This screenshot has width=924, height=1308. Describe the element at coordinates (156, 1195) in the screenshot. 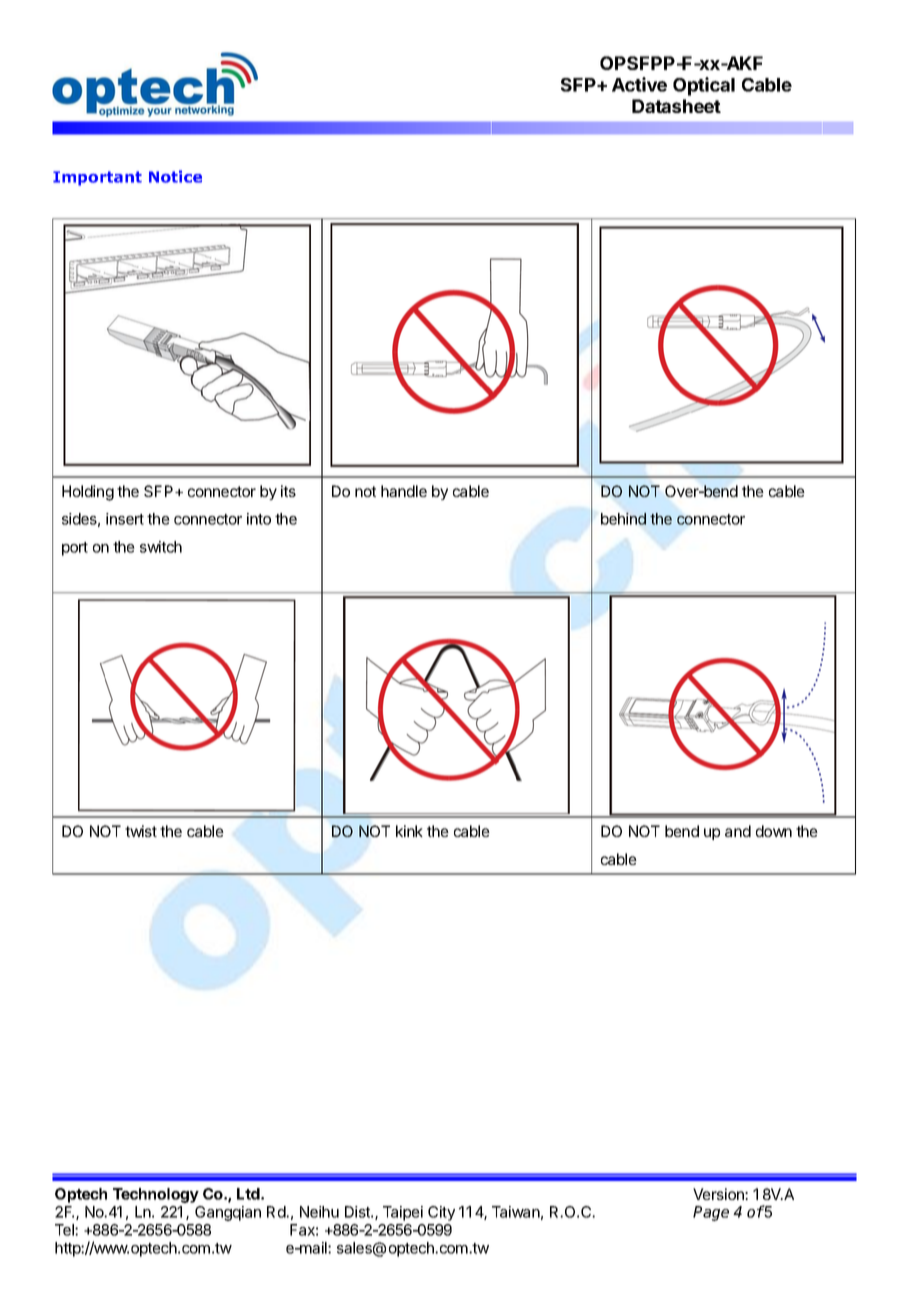

I see `Technology` at that location.
